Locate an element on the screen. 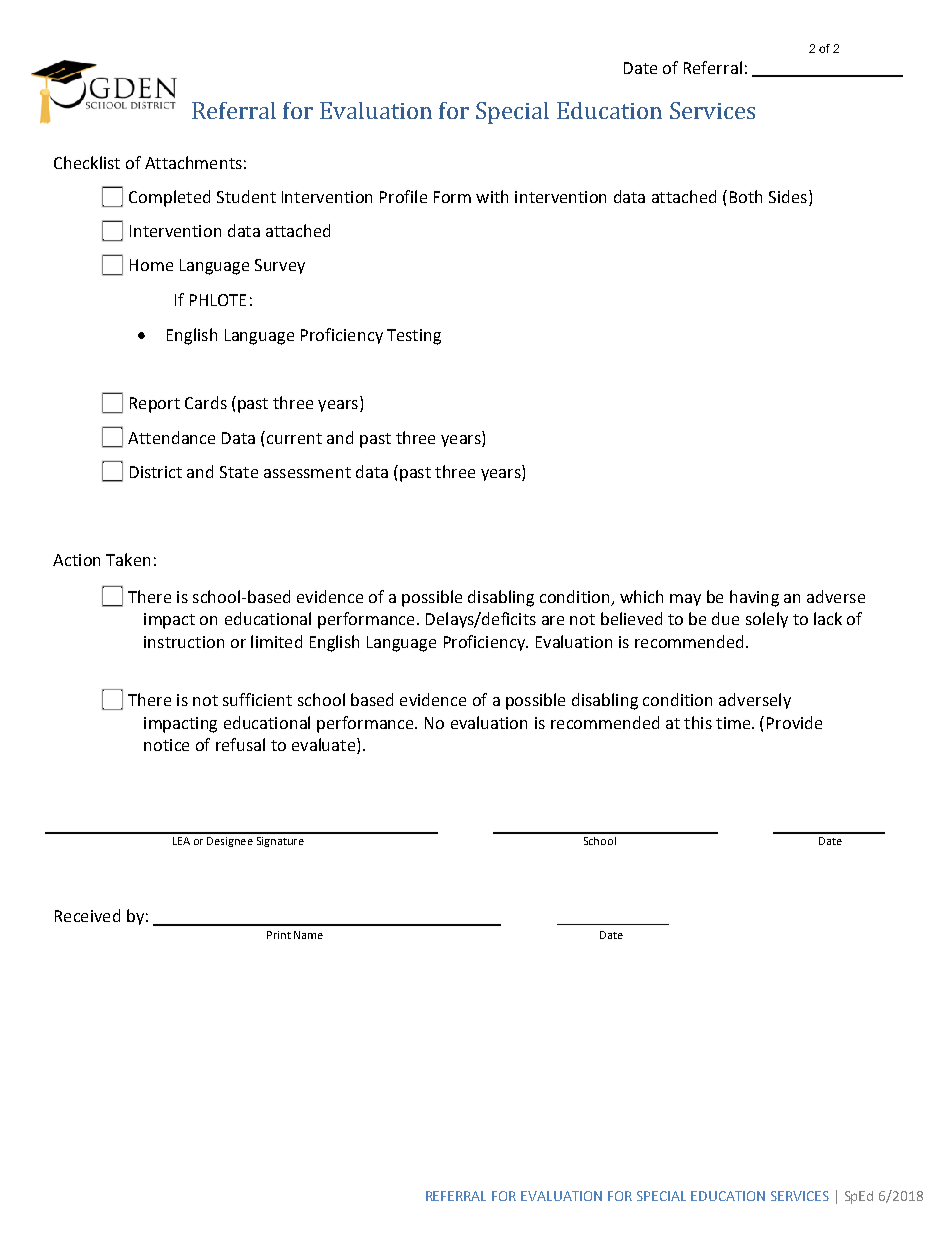 Image resolution: width=952 pixels, height=1233 pixels. due is located at coordinates (725, 618).
